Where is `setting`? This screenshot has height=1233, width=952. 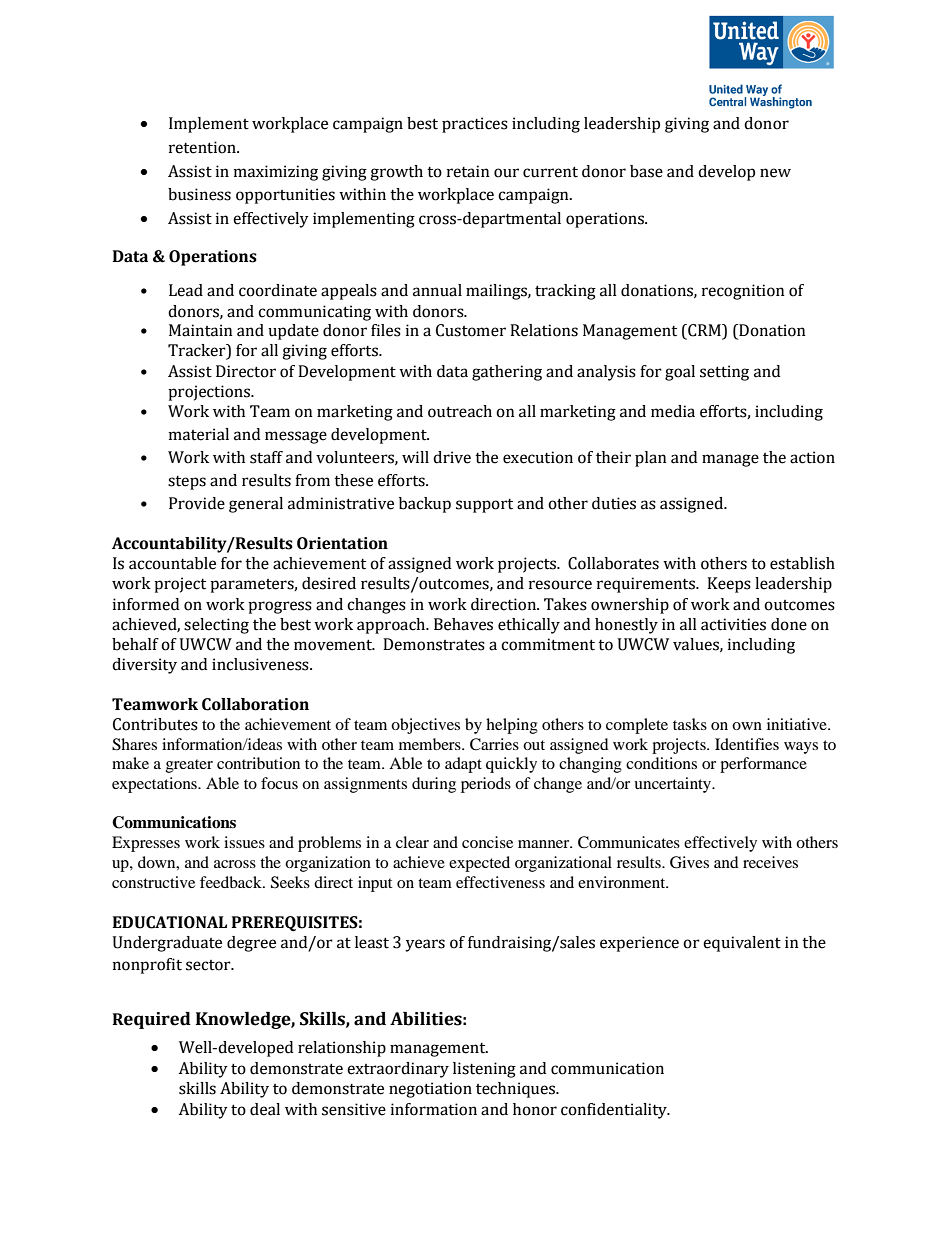 setting is located at coordinates (724, 373).
